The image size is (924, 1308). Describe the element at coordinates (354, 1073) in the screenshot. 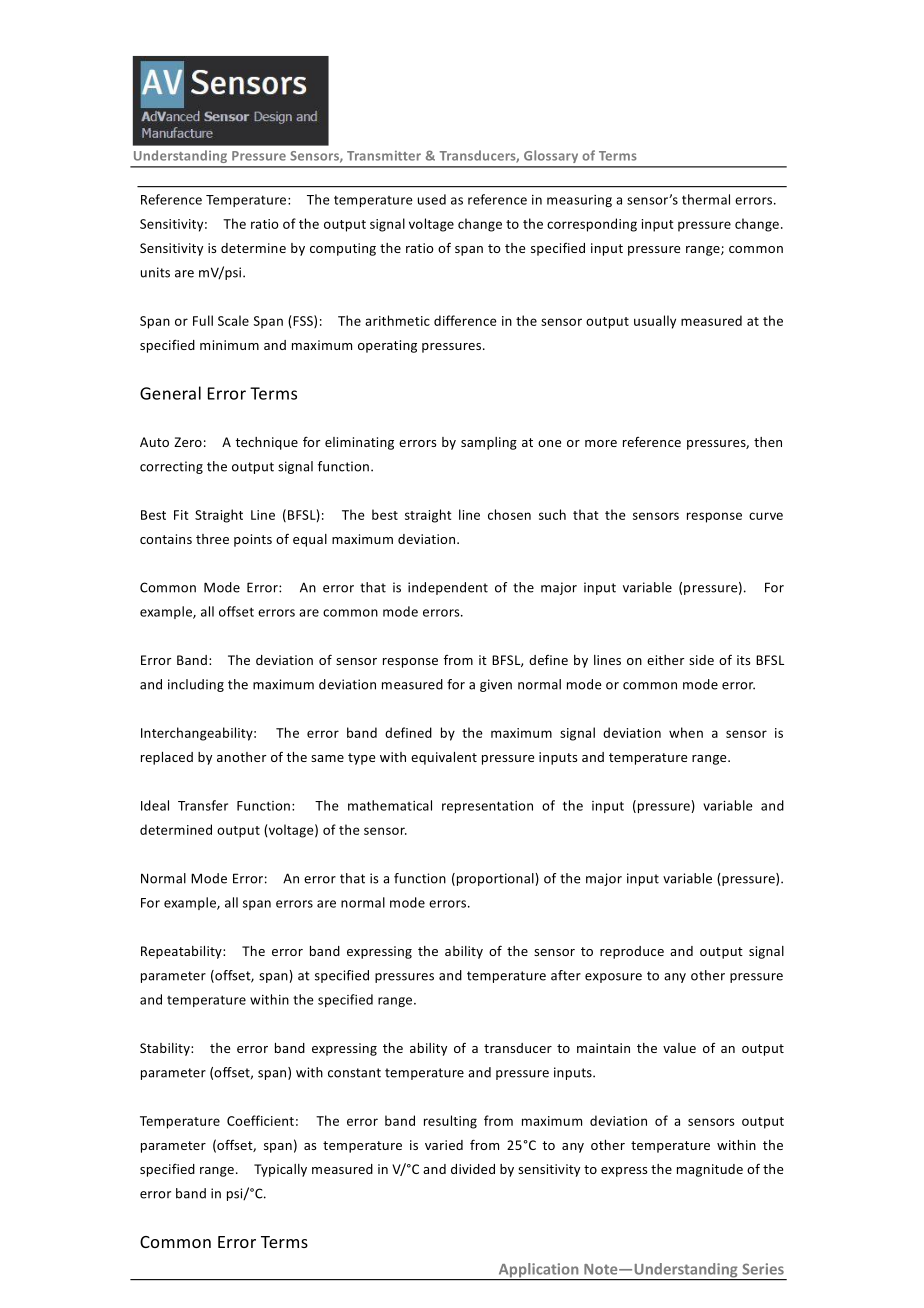

I see `constant` at that location.
